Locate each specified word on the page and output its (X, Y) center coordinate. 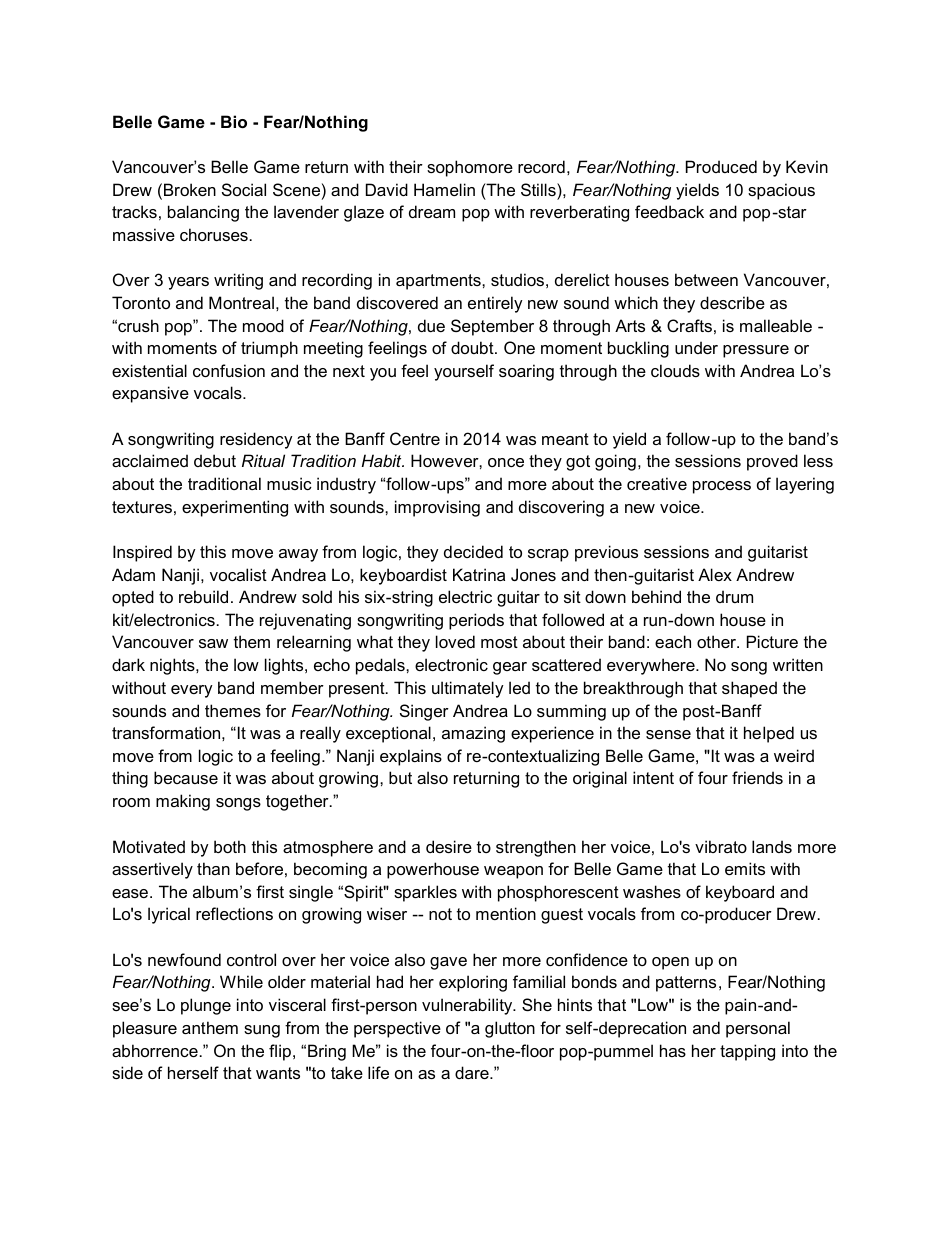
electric (465, 596)
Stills (539, 189)
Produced (721, 166)
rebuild (203, 596)
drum (734, 596)
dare (473, 1072)
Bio (234, 121)
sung (262, 1031)
